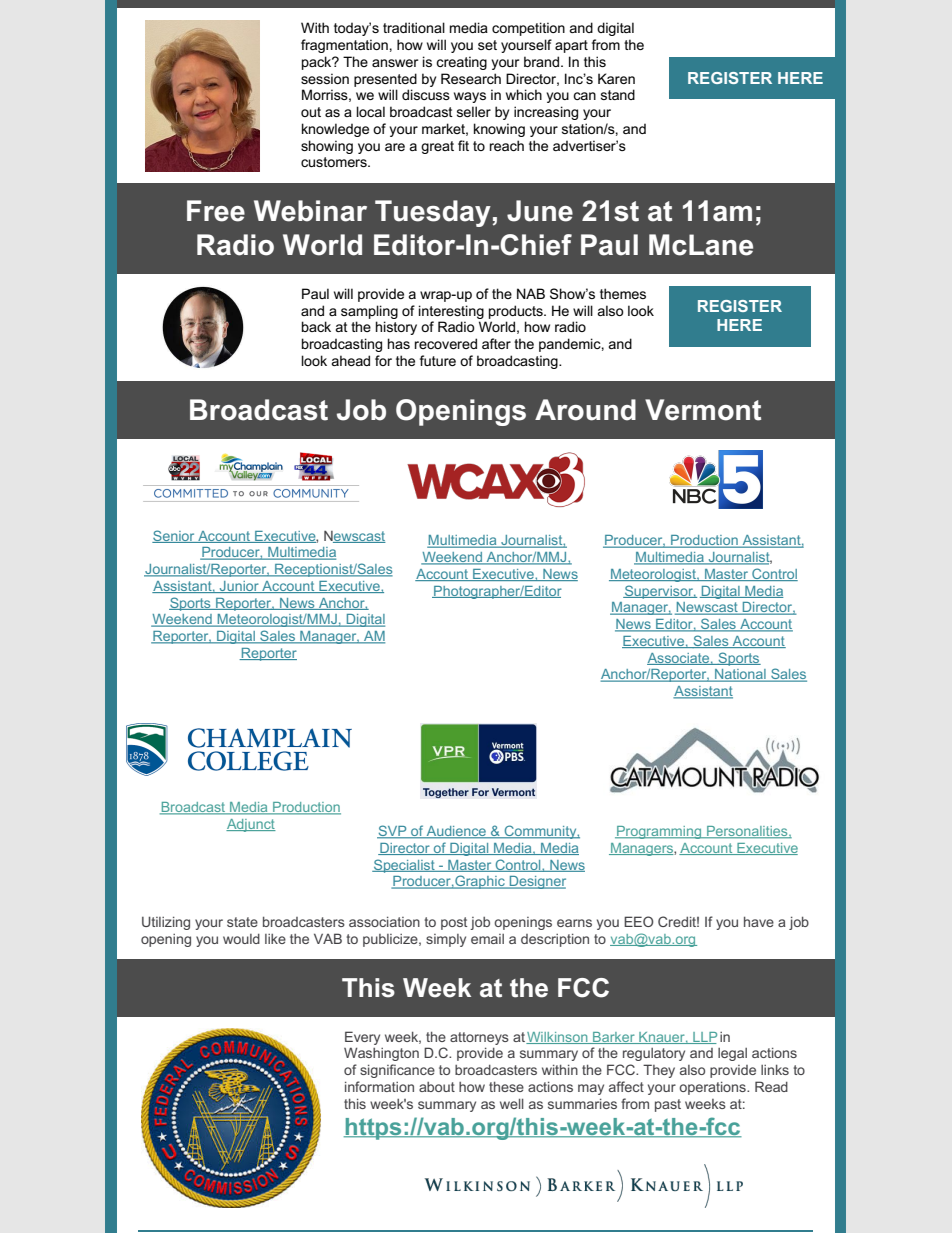 The height and width of the screenshot is (1233, 952). Describe the element at coordinates (362, 1038) in the screenshot. I see `Every` at that location.
